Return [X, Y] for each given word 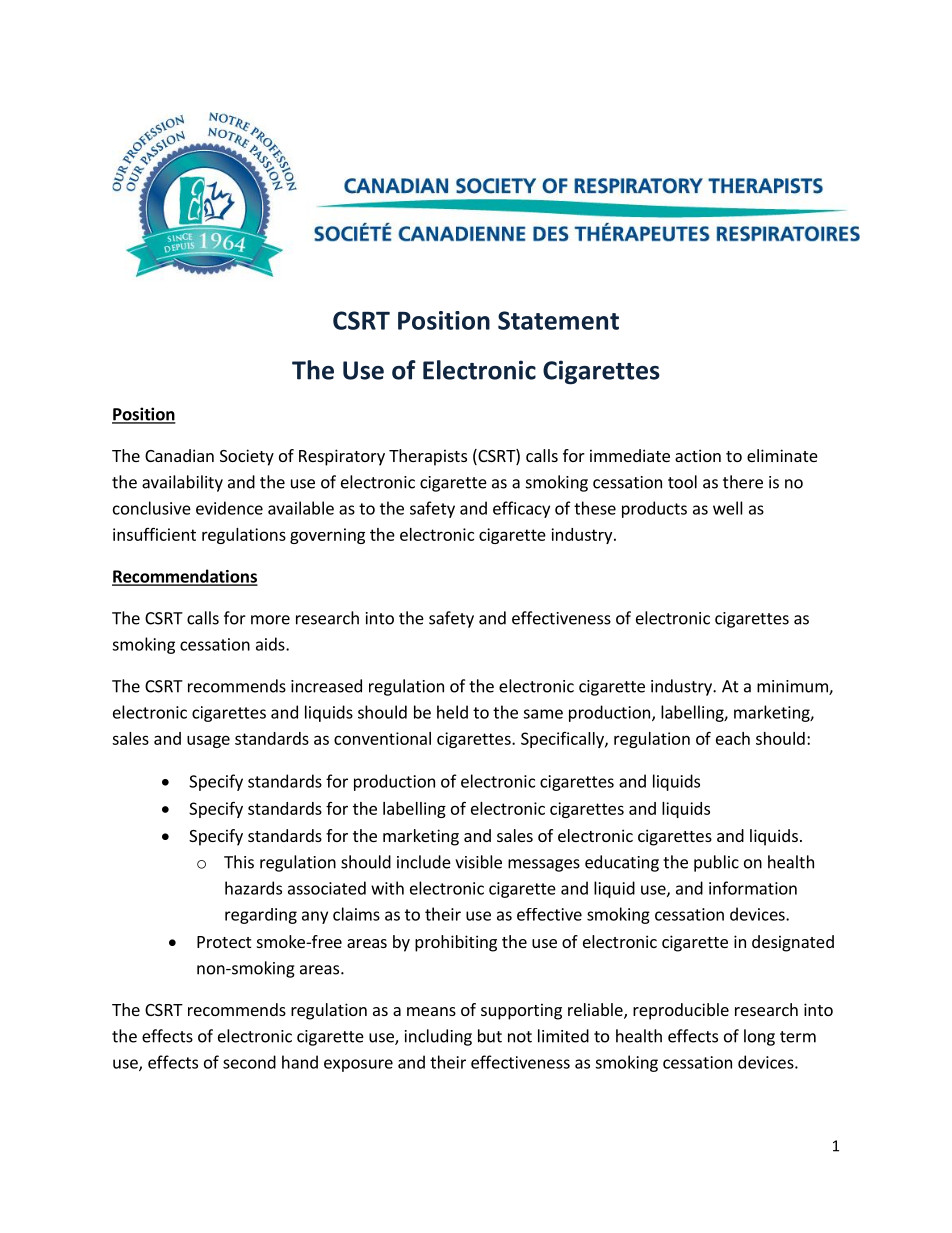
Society [247, 457]
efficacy [521, 509]
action [698, 455]
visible [478, 862]
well [728, 508]
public [716, 863]
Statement [558, 320]
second [249, 1062]
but [490, 1036]
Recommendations [185, 577]
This [239, 862]
